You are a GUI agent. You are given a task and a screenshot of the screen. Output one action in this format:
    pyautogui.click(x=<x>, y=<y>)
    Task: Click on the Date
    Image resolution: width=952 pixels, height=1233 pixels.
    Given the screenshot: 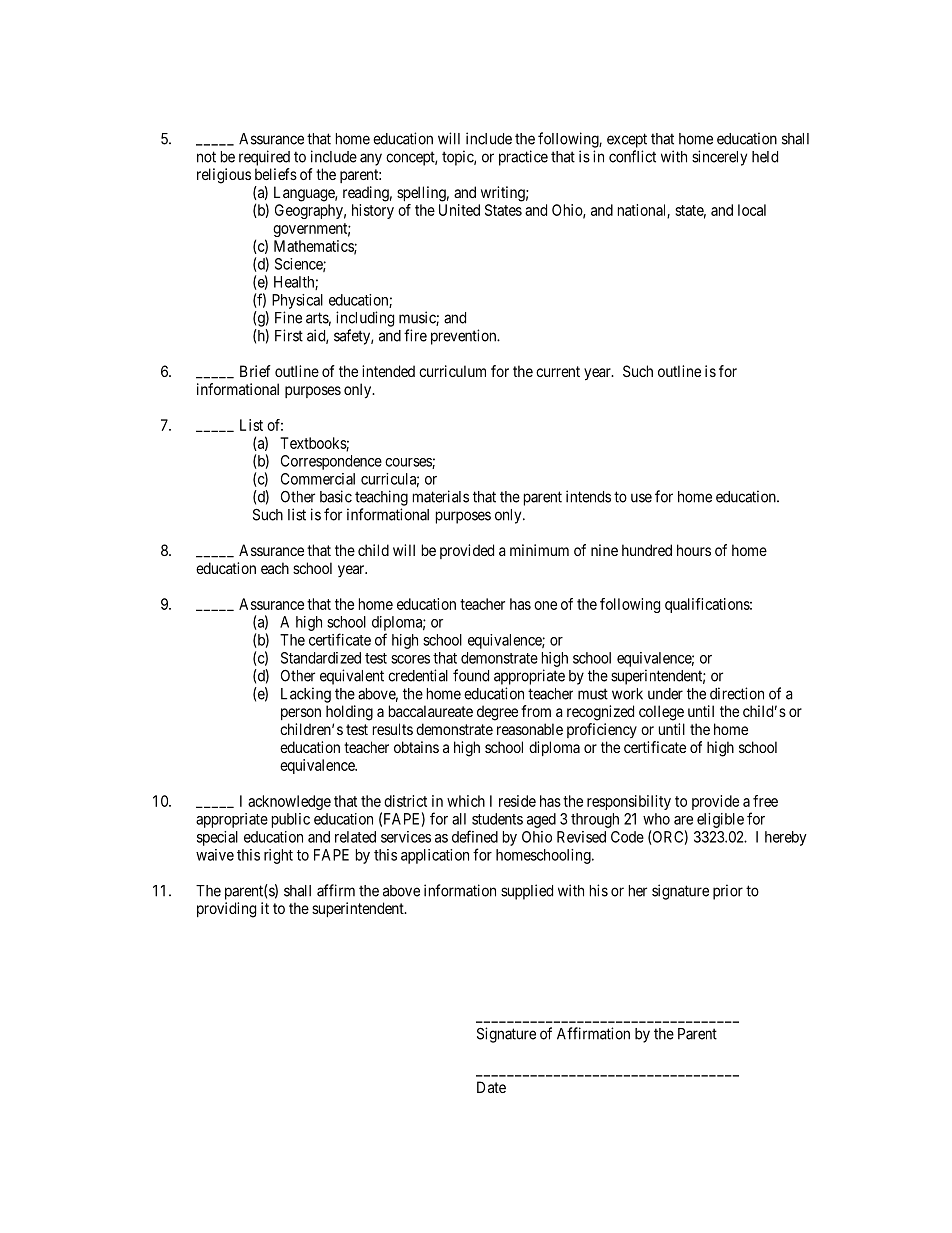 What is the action you would take?
    pyautogui.click(x=491, y=1087)
